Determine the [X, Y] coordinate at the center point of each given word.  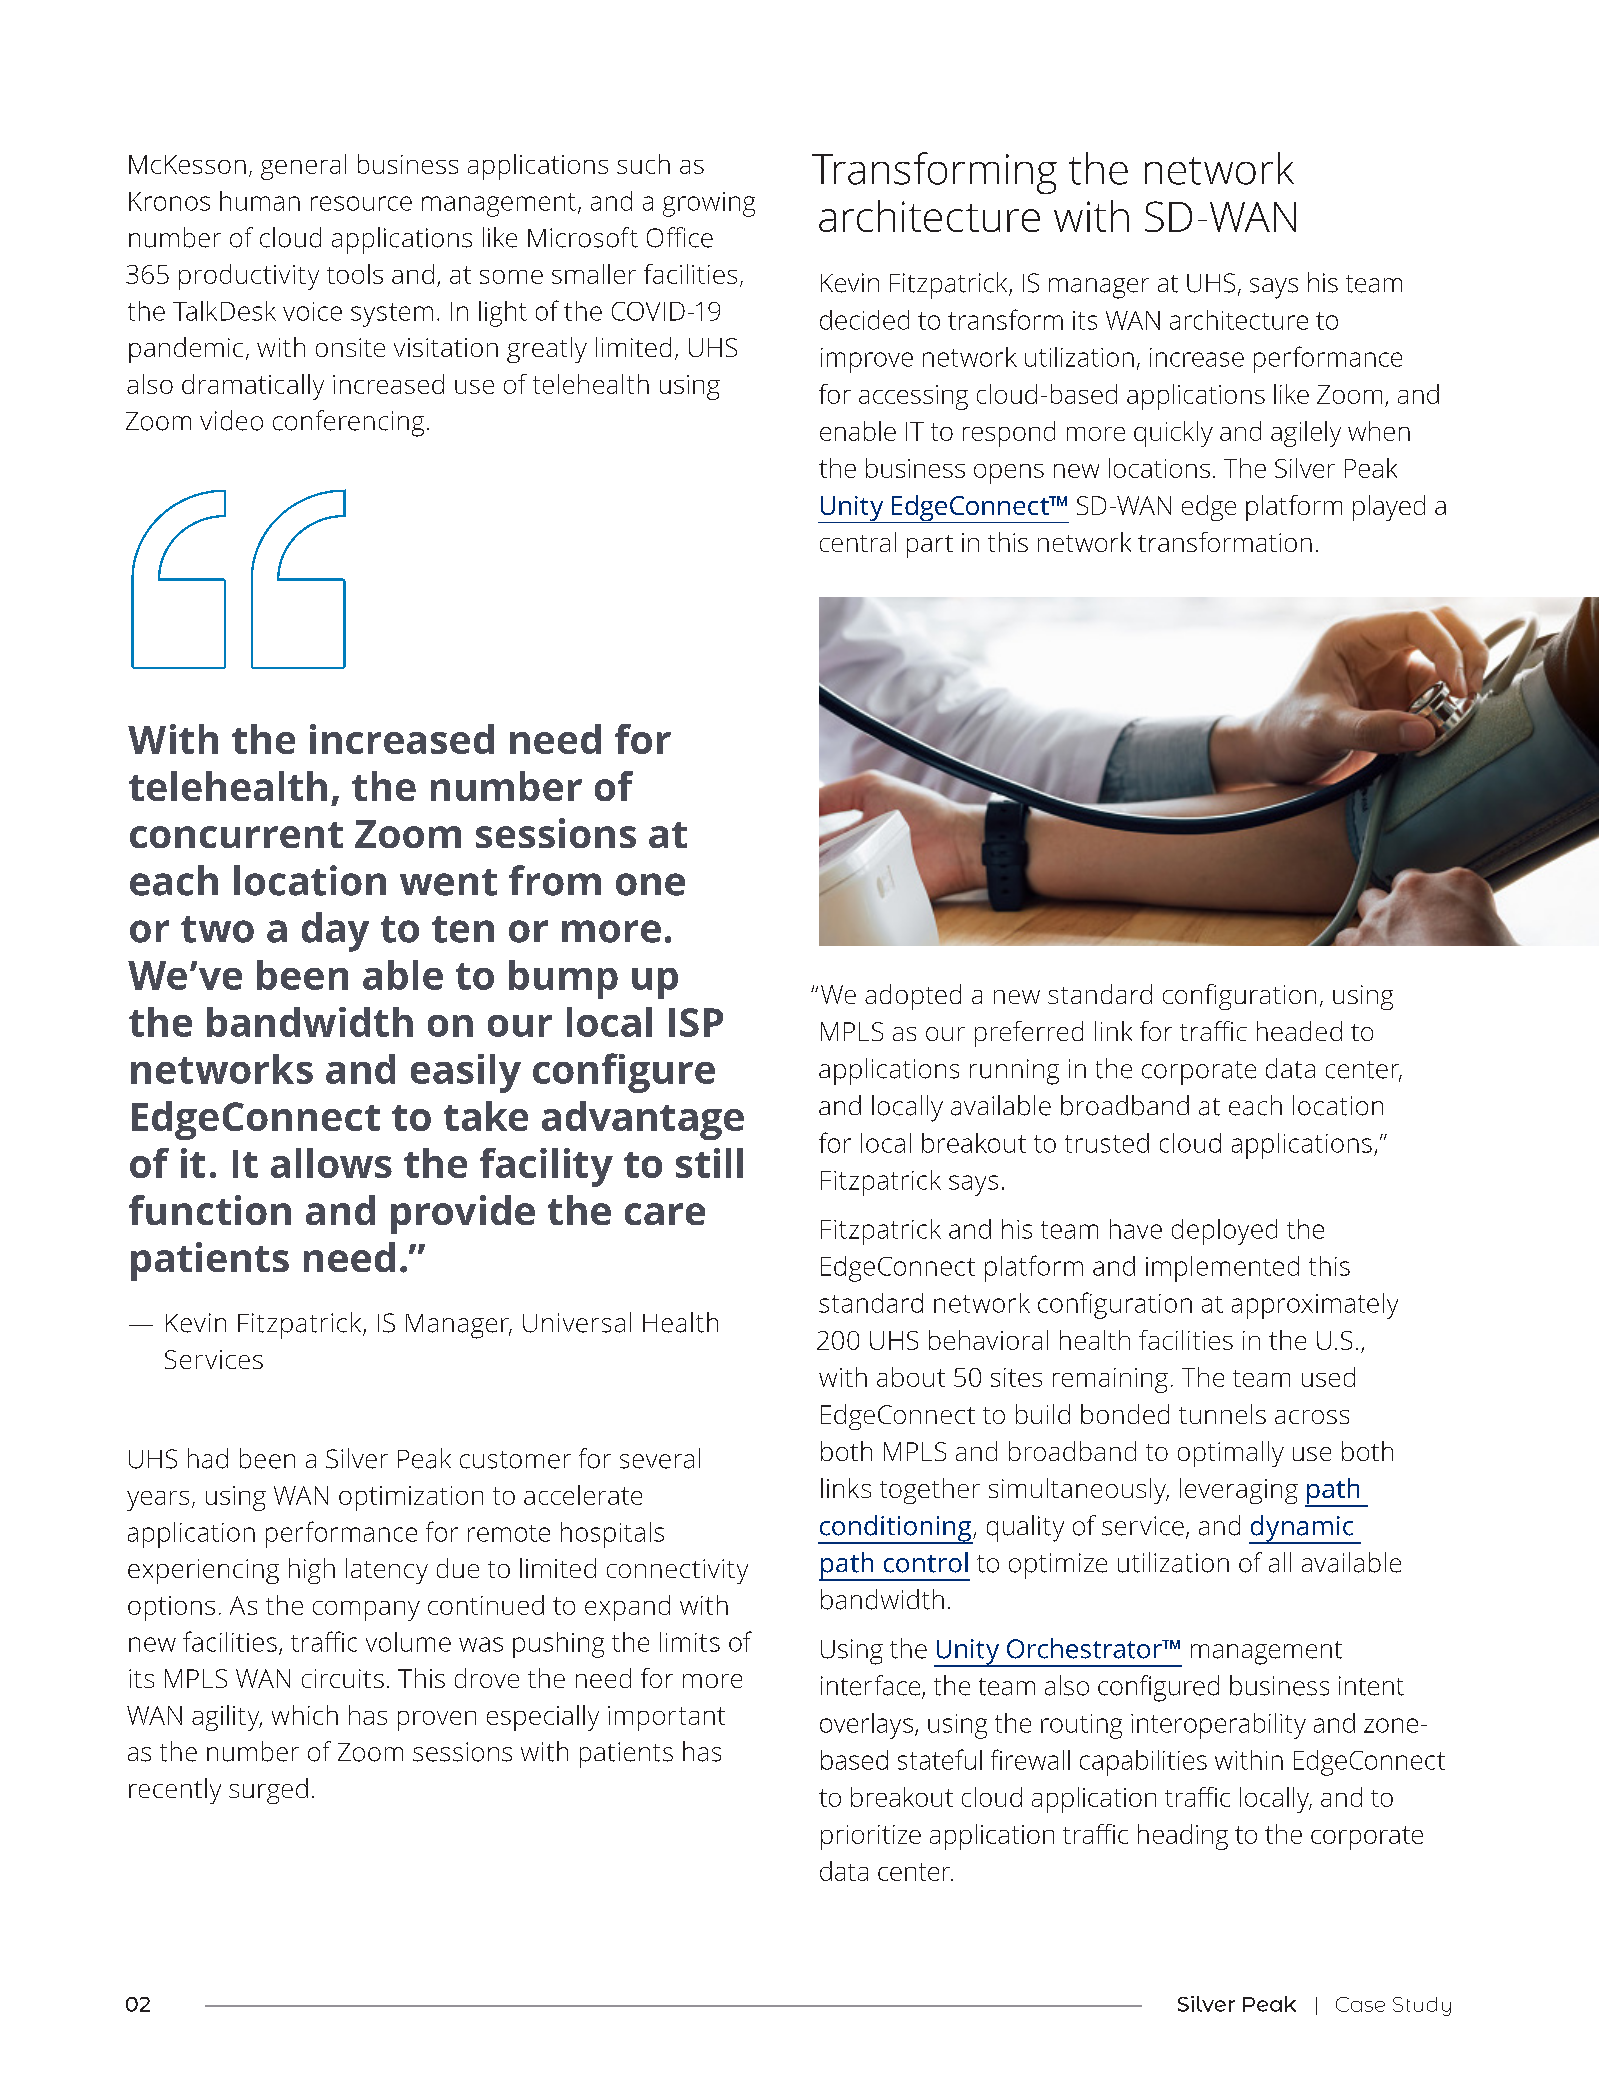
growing [709, 204]
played [1389, 508]
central [858, 542]
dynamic [1302, 1529]
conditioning [896, 1529]
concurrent [236, 835]
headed [1299, 1031]
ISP [696, 1022]
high [312, 1571]
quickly [1173, 434]
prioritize [871, 1837]
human [260, 201]
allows [331, 1163]
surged [268, 1791]
